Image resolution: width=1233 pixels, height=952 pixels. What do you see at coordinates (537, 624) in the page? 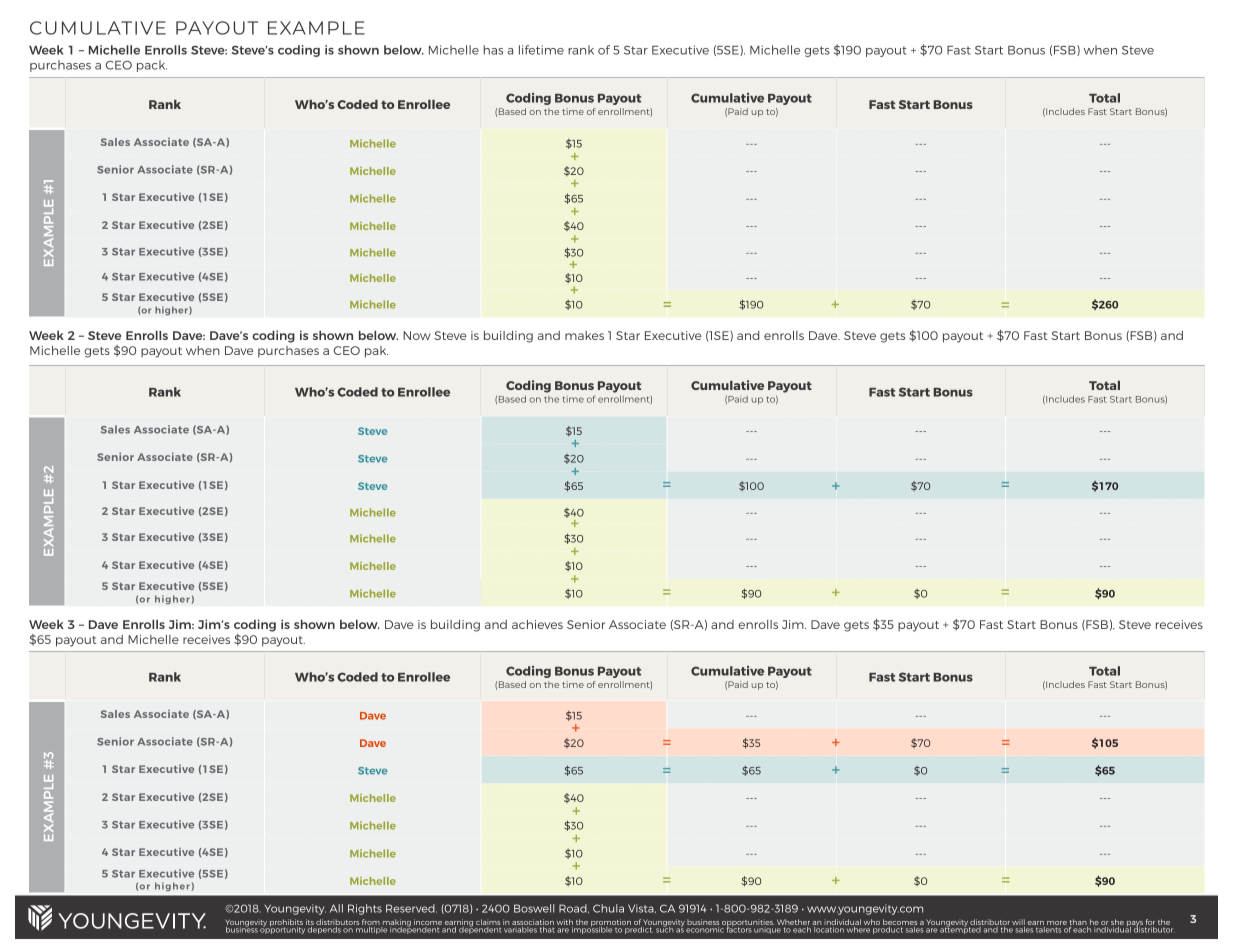
I see `achieves` at bounding box center [537, 624].
